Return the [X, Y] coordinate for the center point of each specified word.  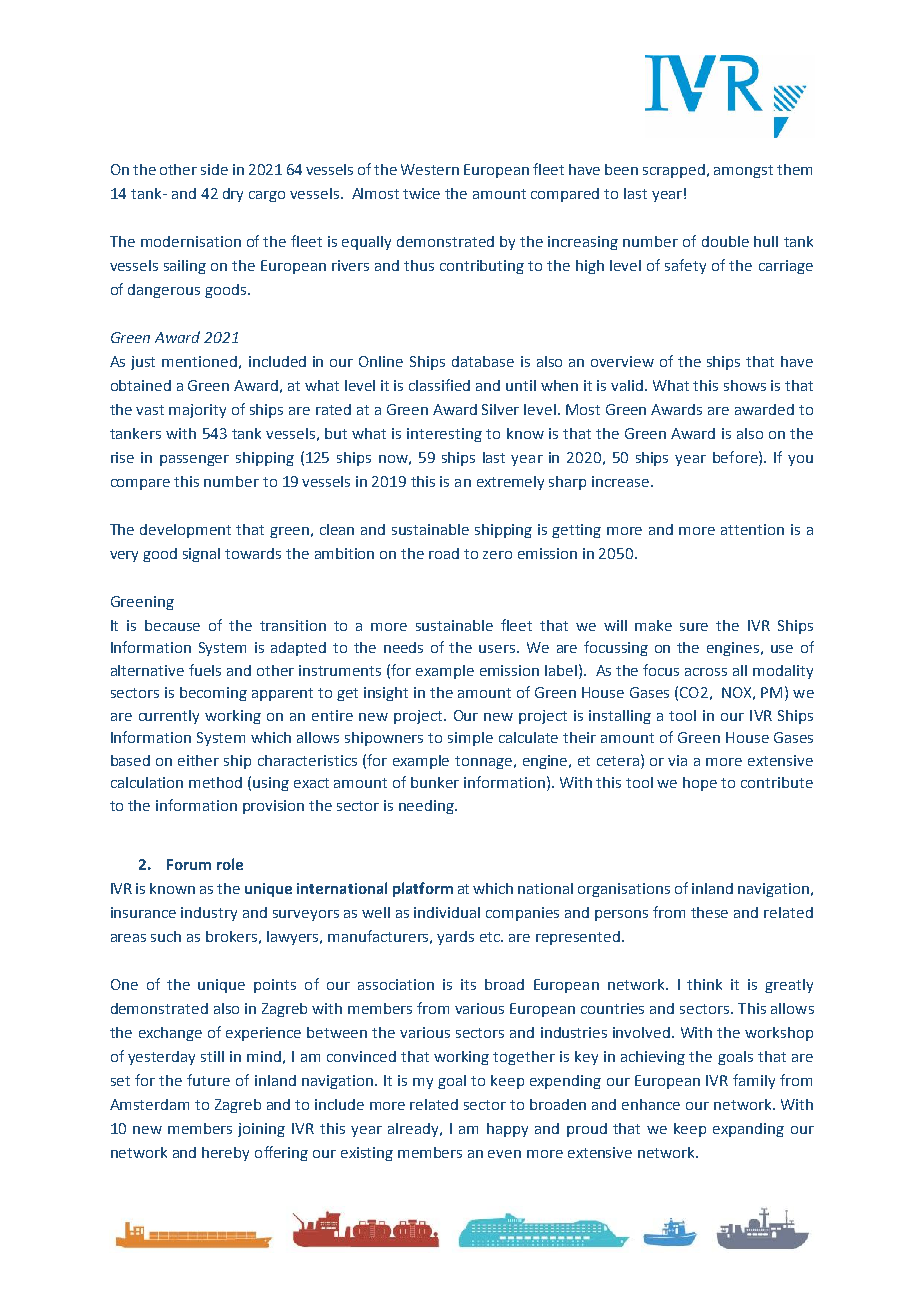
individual [447, 912]
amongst [743, 171]
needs [403, 647]
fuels [205, 670]
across [706, 672]
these [709, 912]
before [736, 457]
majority [197, 411]
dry [233, 195]
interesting [444, 435]
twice [421, 193]
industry [209, 914]
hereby [225, 1154]
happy [507, 1130]
